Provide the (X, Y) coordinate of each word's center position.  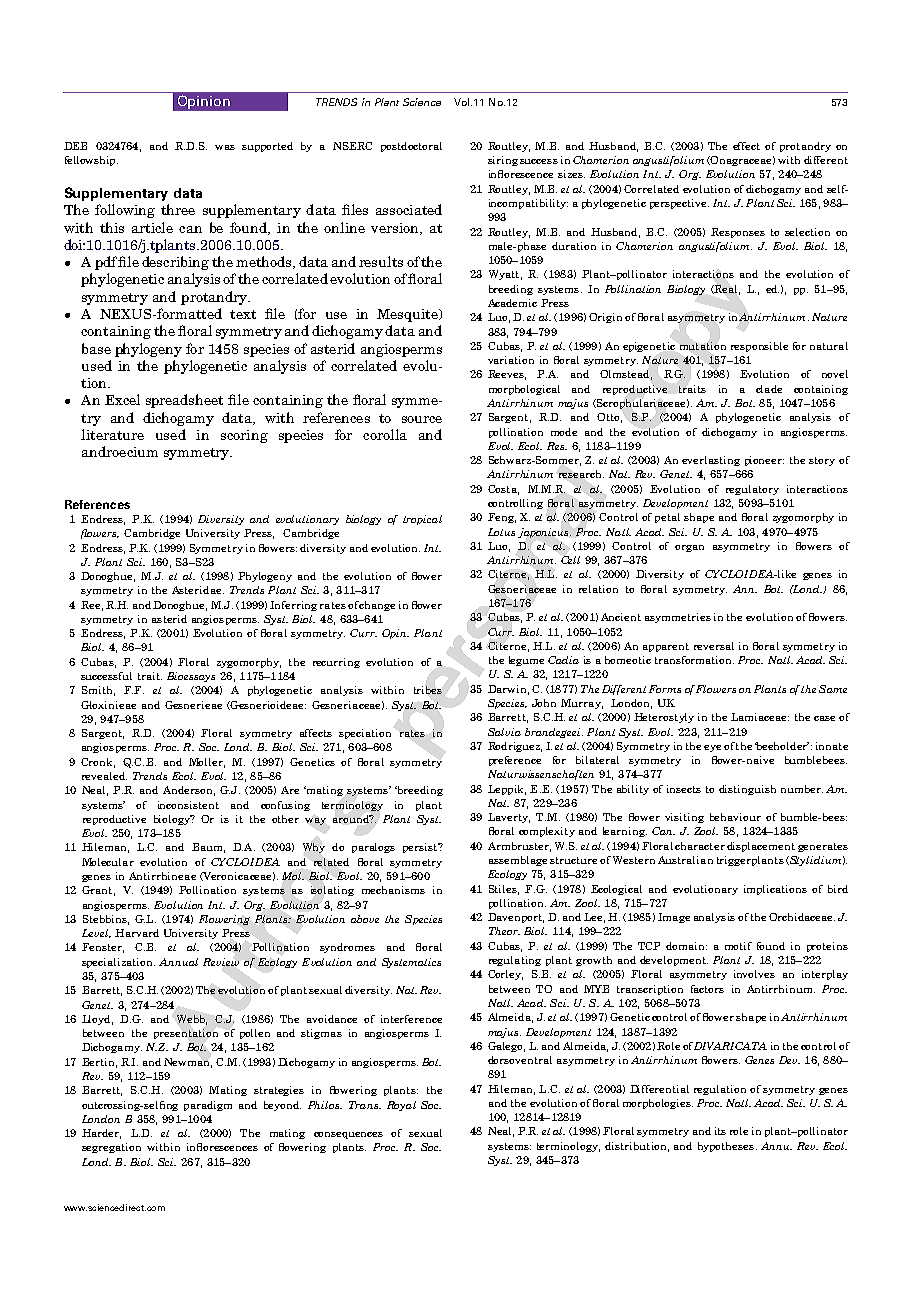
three (178, 209)
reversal (714, 646)
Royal (401, 1106)
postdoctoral (411, 147)
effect (746, 146)
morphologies (658, 1104)
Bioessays (191, 677)
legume (526, 661)
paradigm (208, 1106)
